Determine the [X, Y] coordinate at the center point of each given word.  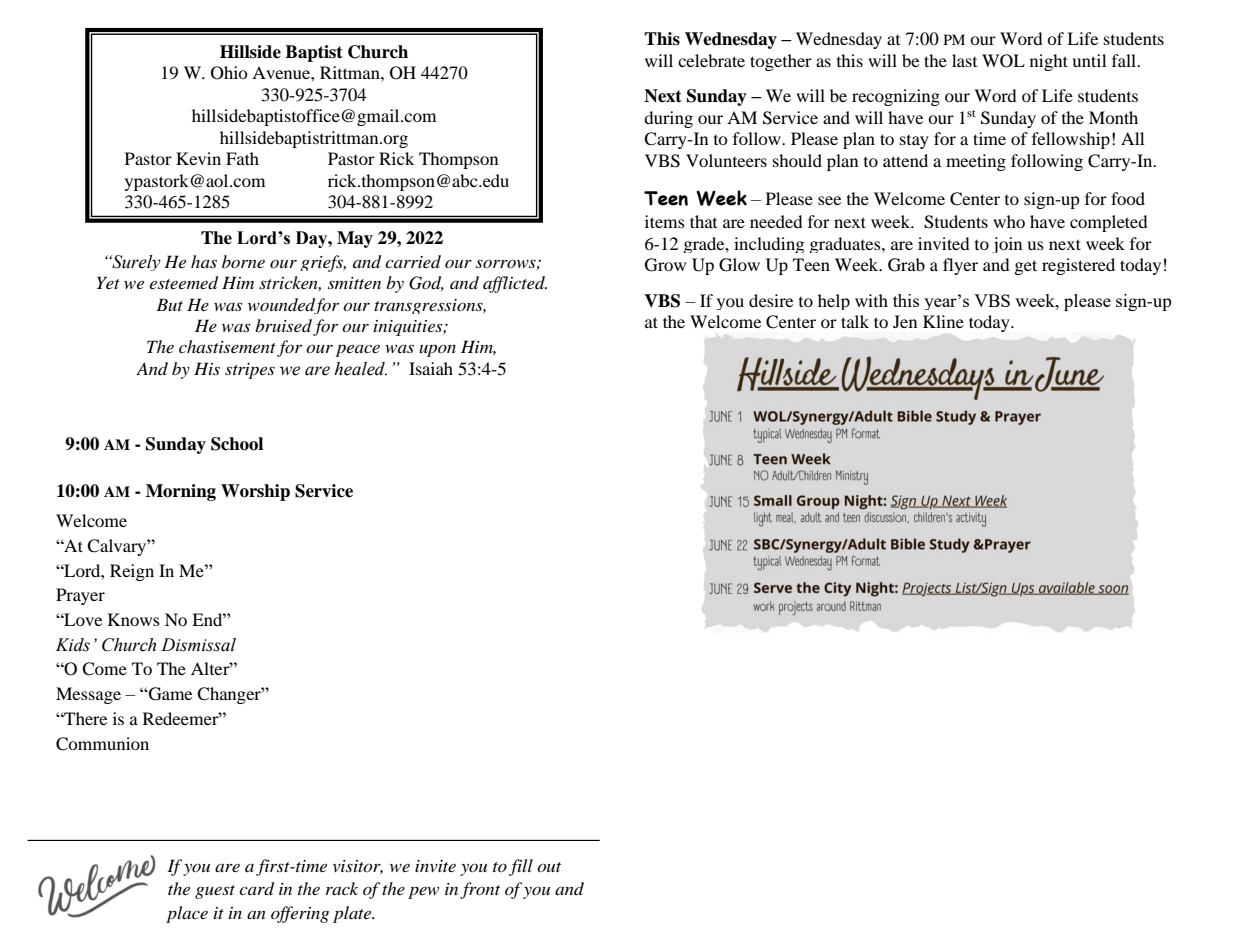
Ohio [229, 73]
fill [521, 867]
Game [169, 694]
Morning [181, 492]
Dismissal [198, 645]
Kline [943, 321]
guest [215, 892]
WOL [1003, 61]
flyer [960, 266]
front [480, 890]
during [668, 119]
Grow [665, 265]
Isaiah [431, 368]
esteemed [184, 283]
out [549, 867]
